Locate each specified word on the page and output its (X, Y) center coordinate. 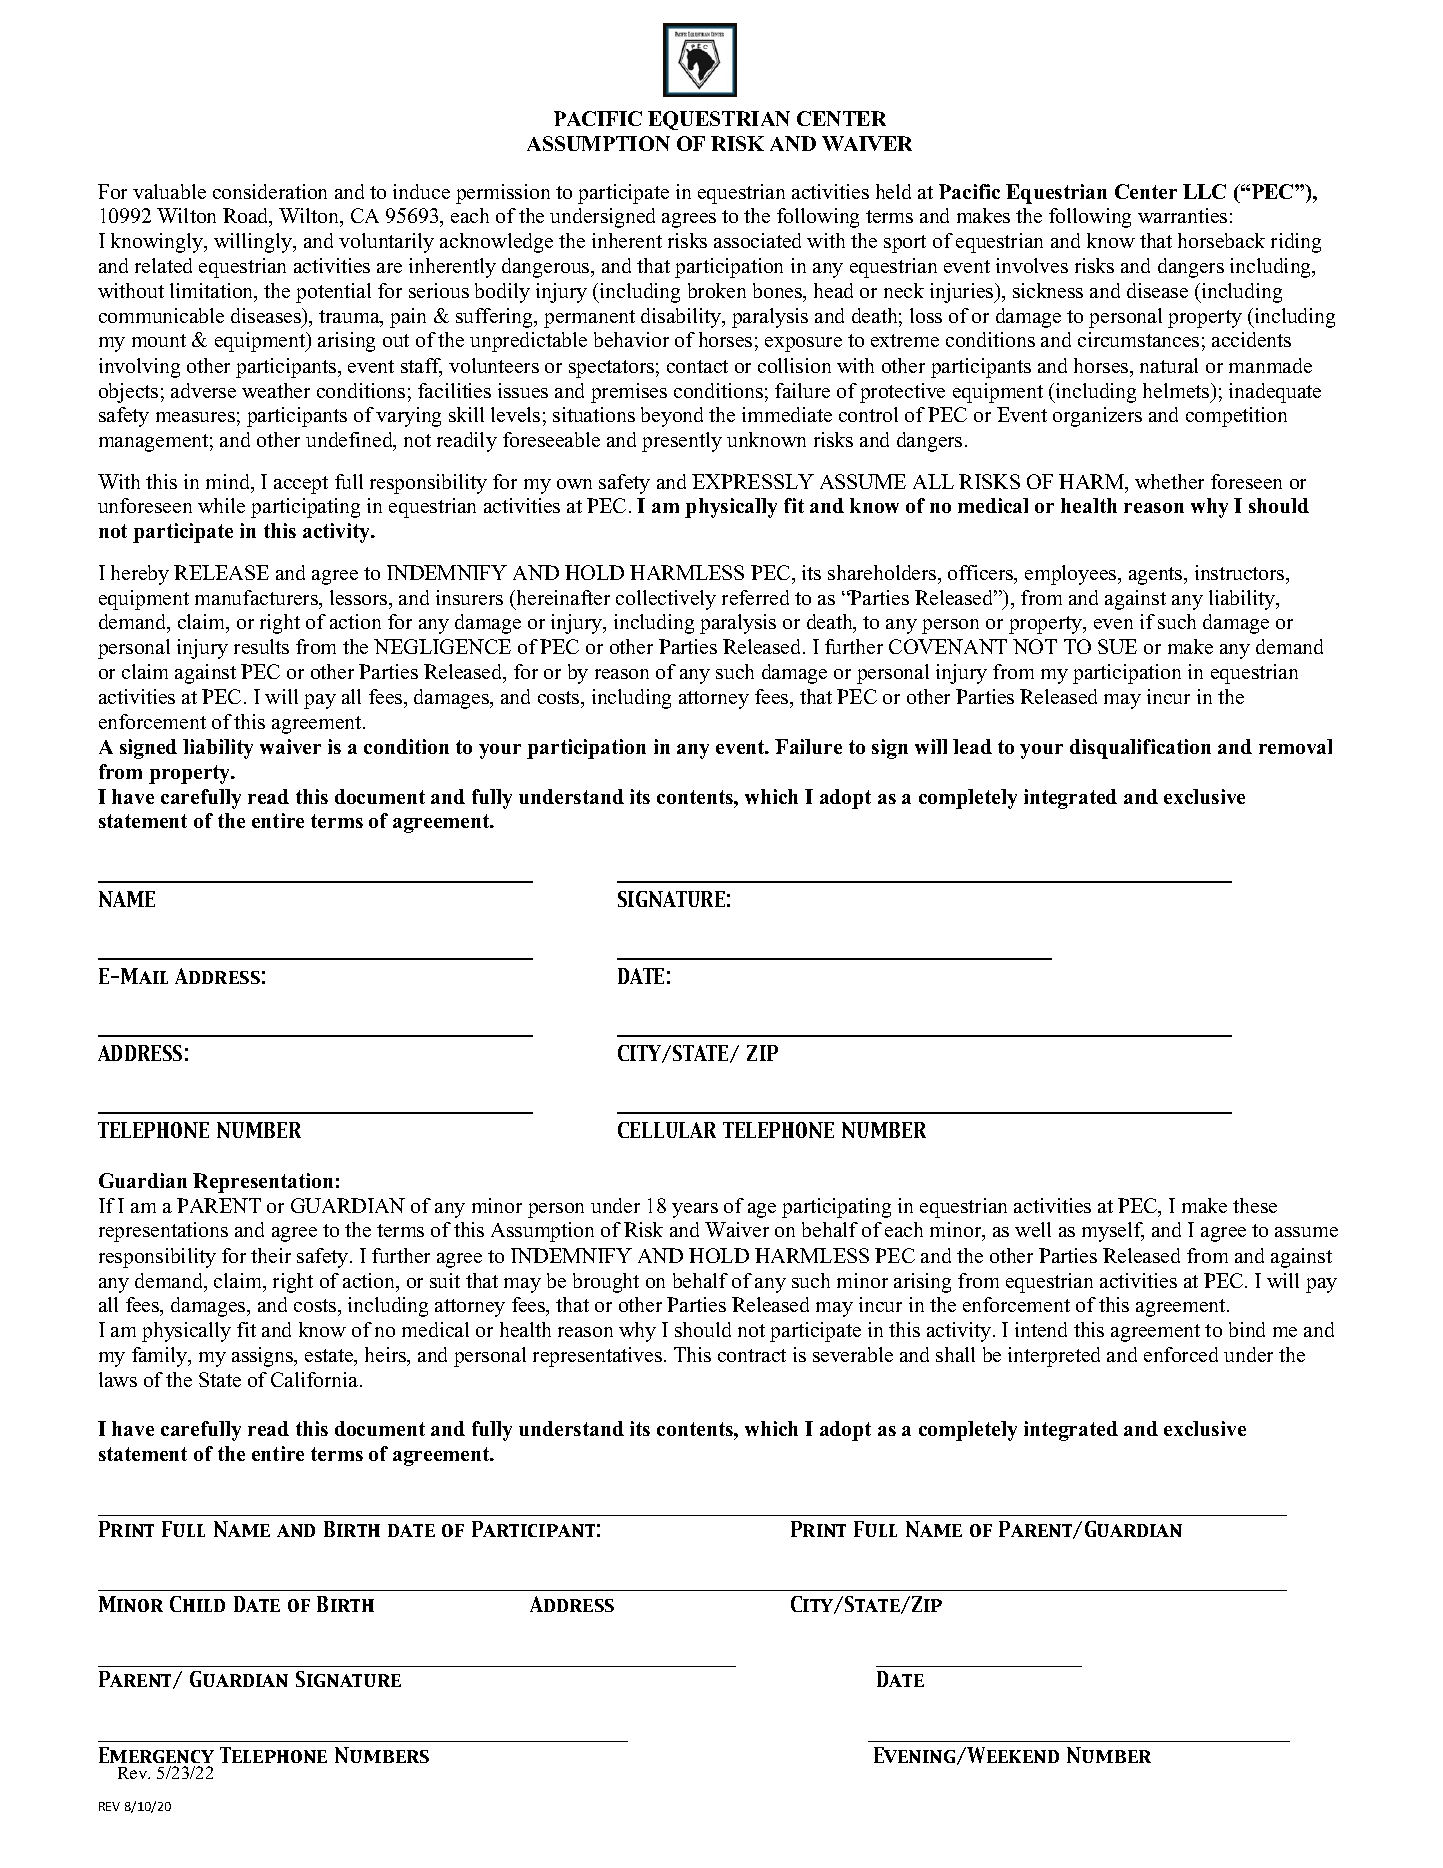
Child (197, 1604)
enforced (1181, 1354)
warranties (1182, 215)
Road (247, 217)
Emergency (156, 1755)
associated (757, 240)
